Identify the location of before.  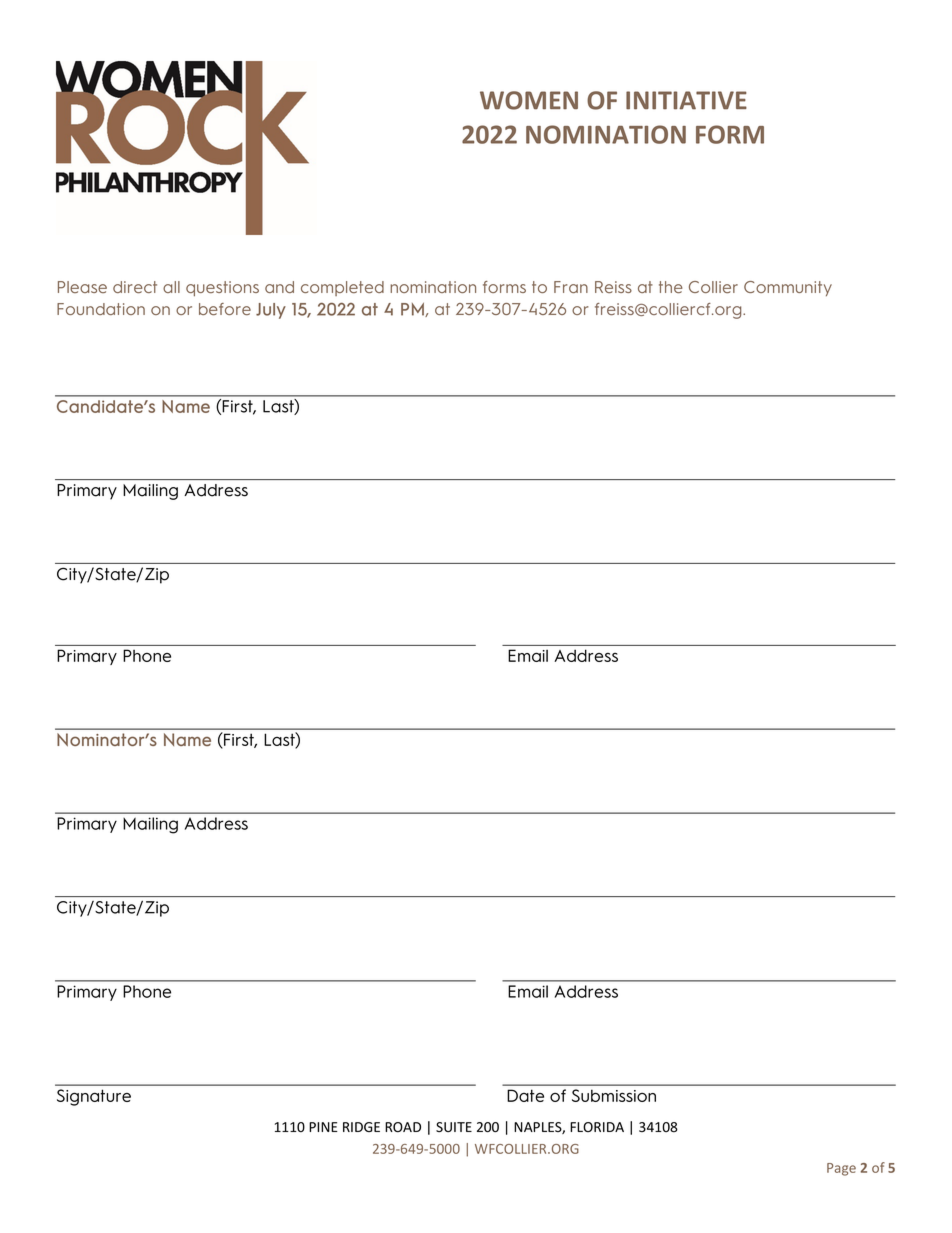
(225, 309).
